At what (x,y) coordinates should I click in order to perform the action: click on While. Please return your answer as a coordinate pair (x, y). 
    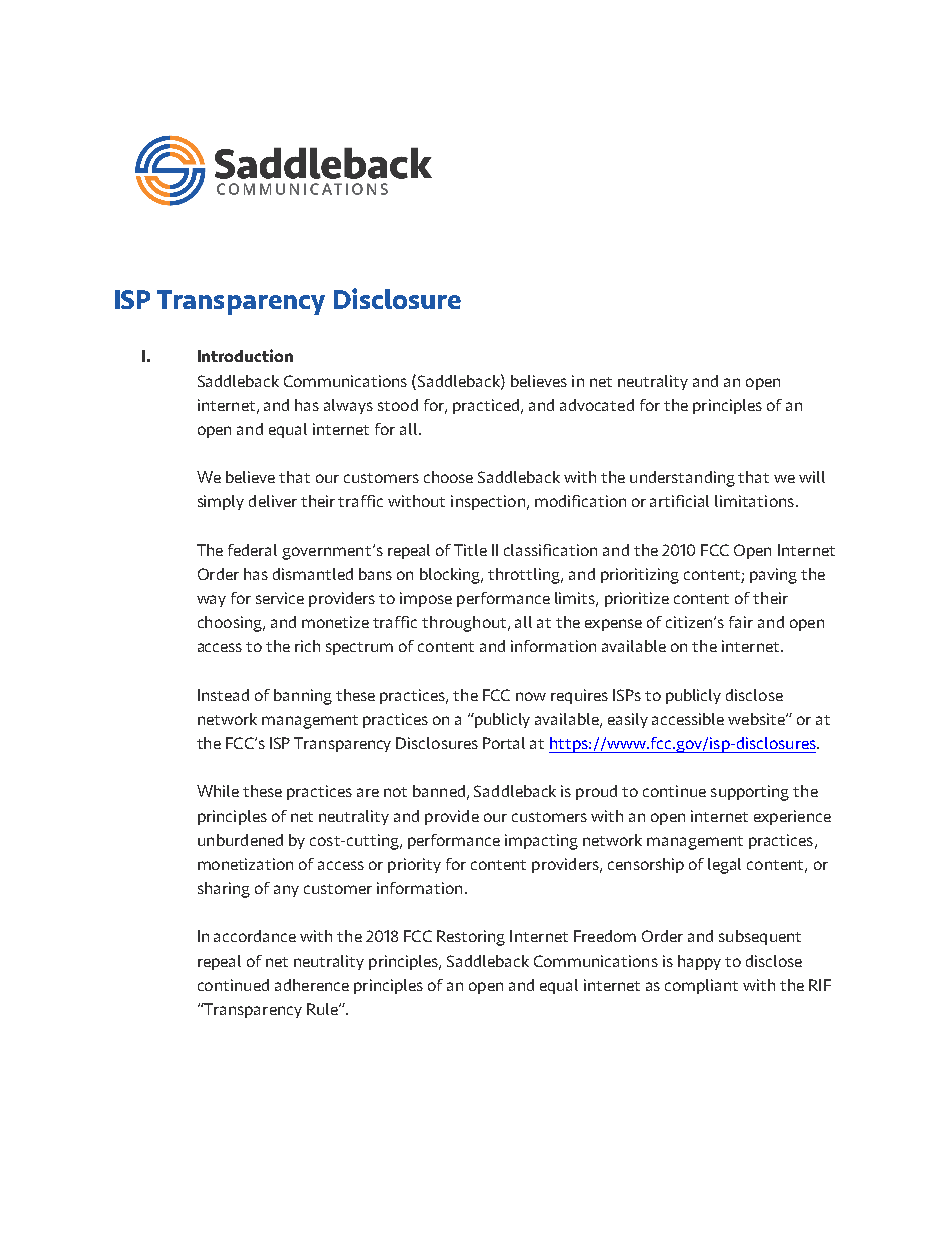
    Looking at the image, I should click on (218, 791).
